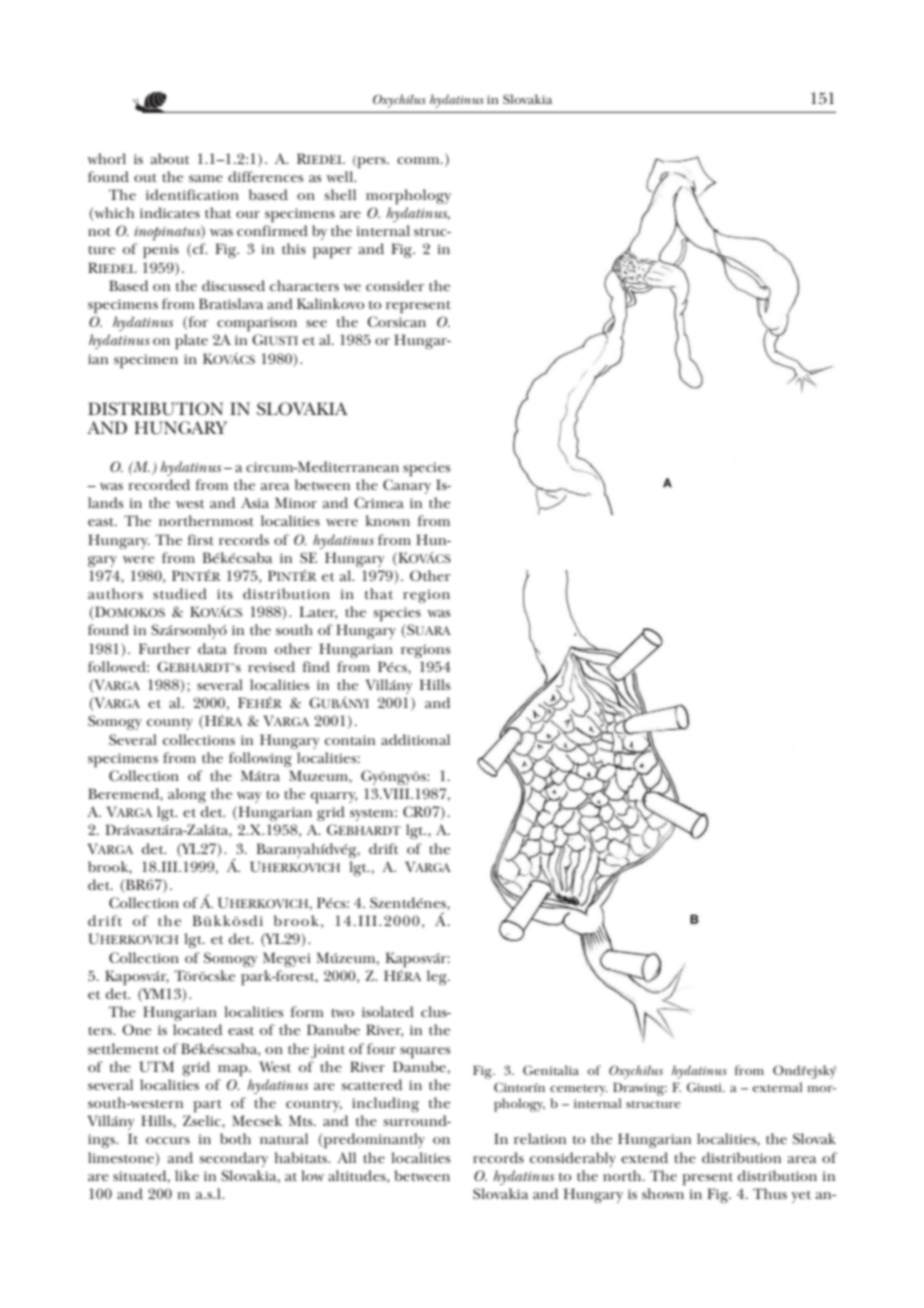 This document has height=1308, width=924. What do you see at coordinates (187, 1175) in the document?
I see `like` at bounding box center [187, 1175].
